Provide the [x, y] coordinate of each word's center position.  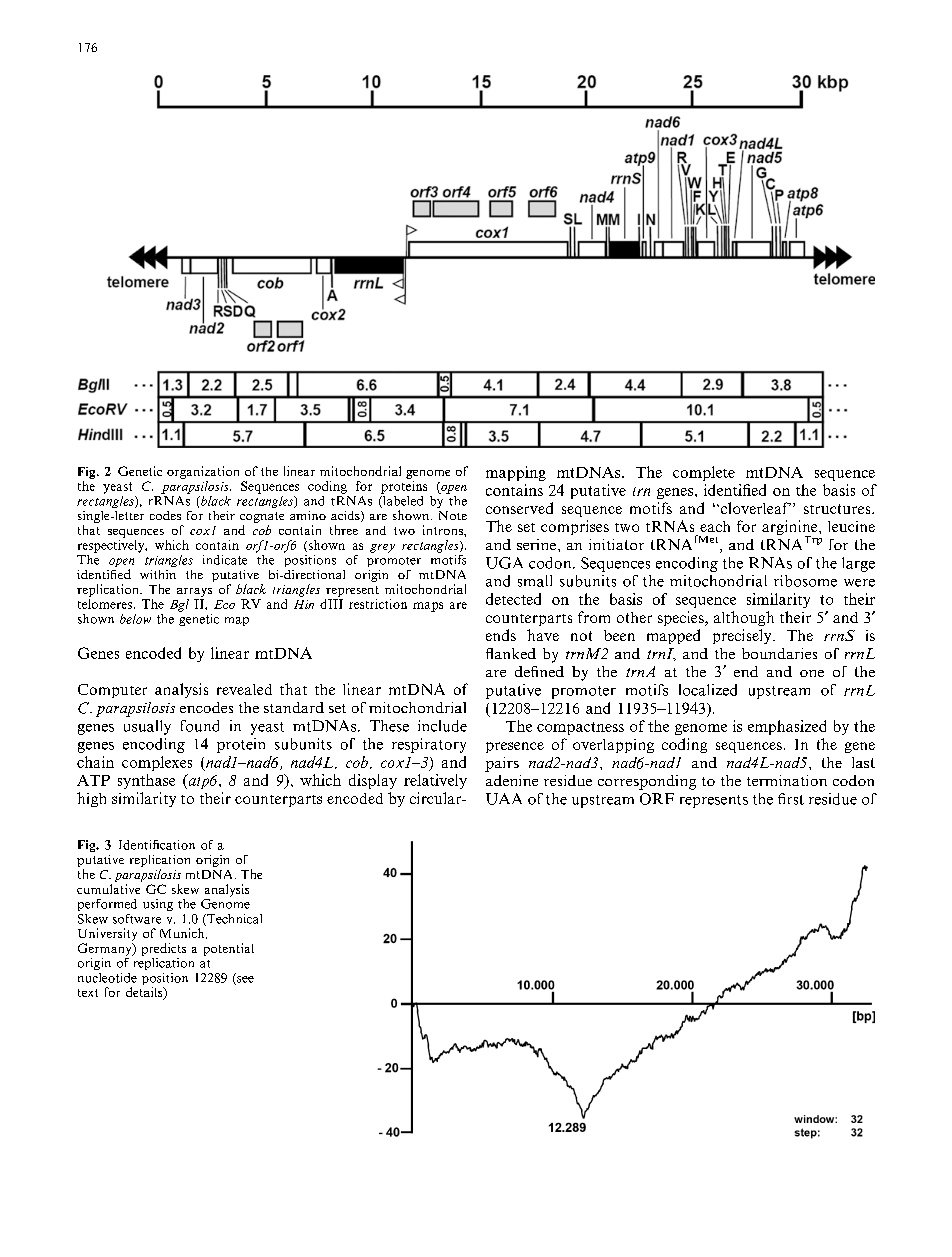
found [200, 726]
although [744, 618]
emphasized [787, 727]
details [145, 993]
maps [428, 607]
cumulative [108, 889]
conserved [519, 508]
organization [203, 472]
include [442, 726]
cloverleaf [754, 508]
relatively [435, 781]
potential [229, 949]
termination [787, 780]
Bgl [179, 605]
